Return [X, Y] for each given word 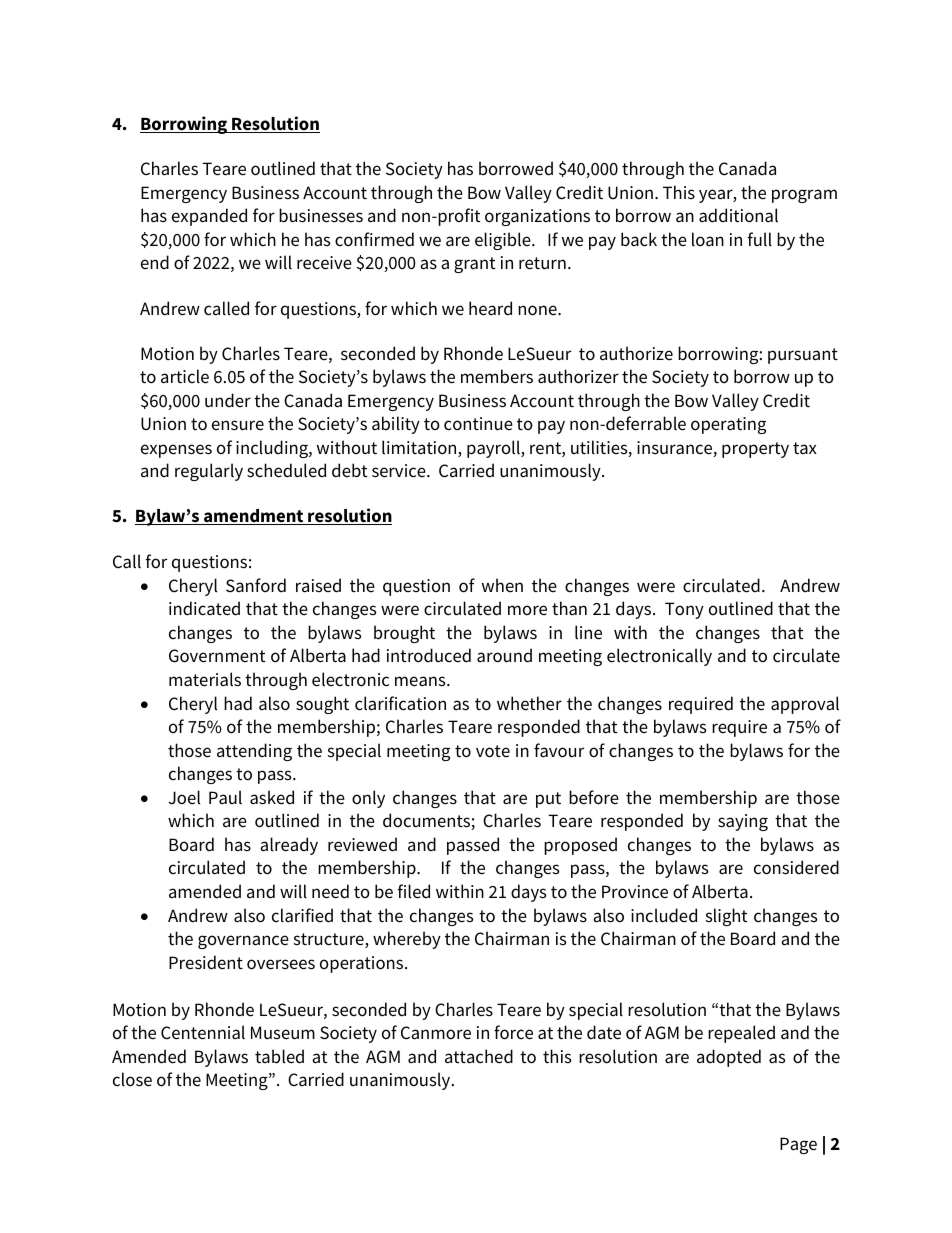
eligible [504, 241]
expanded [209, 217]
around [504, 655]
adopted [729, 1058]
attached [479, 1056]
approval [805, 705]
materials [205, 679]
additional [738, 215]
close [132, 1079]
